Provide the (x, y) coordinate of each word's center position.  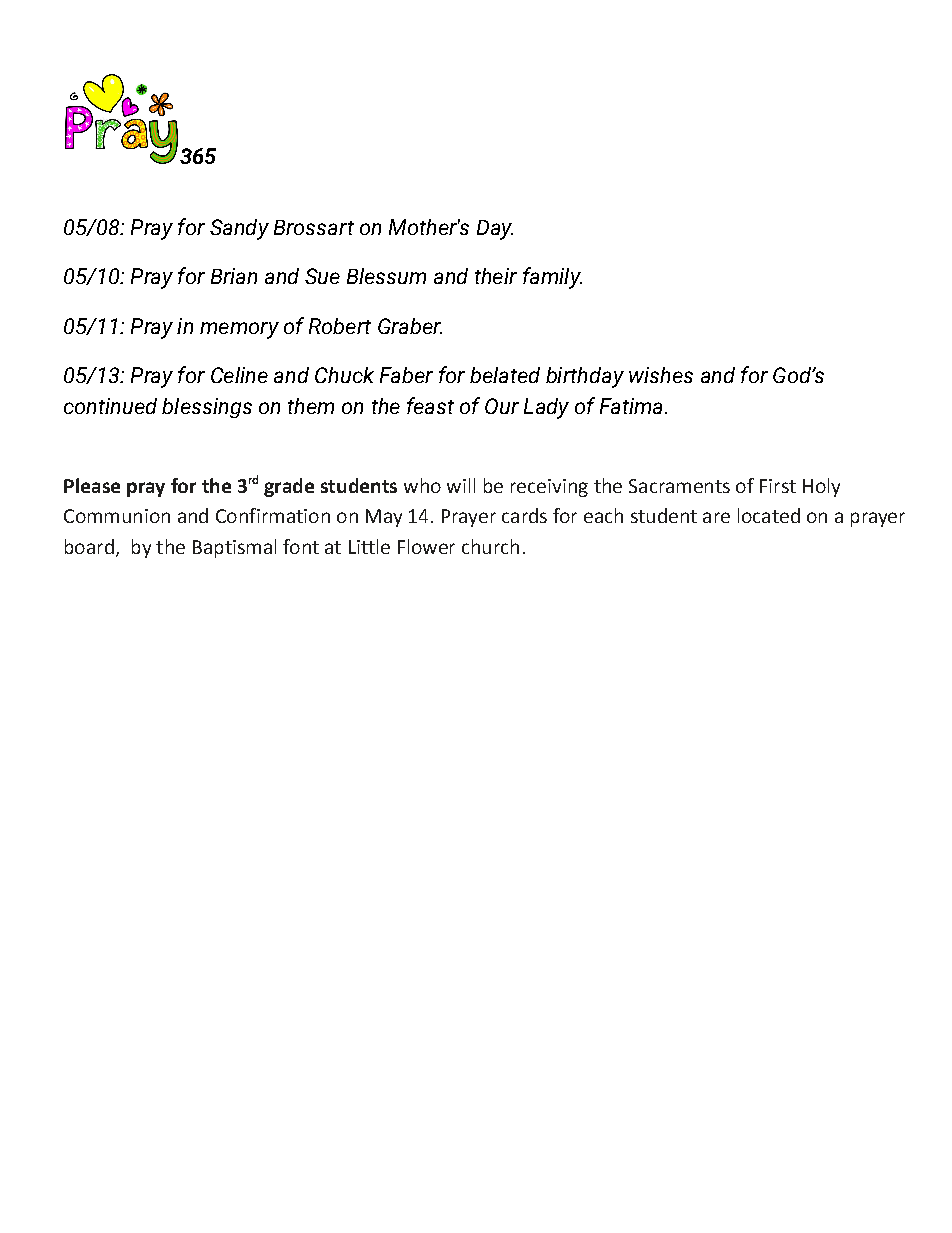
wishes (661, 375)
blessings (207, 408)
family (552, 278)
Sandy (239, 229)
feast (430, 405)
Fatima (631, 406)
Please (92, 485)
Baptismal (234, 548)
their (496, 276)
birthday (585, 377)
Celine (239, 375)
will (461, 485)
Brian (234, 276)
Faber (406, 375)
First (778, 486)
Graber (410, 326)
